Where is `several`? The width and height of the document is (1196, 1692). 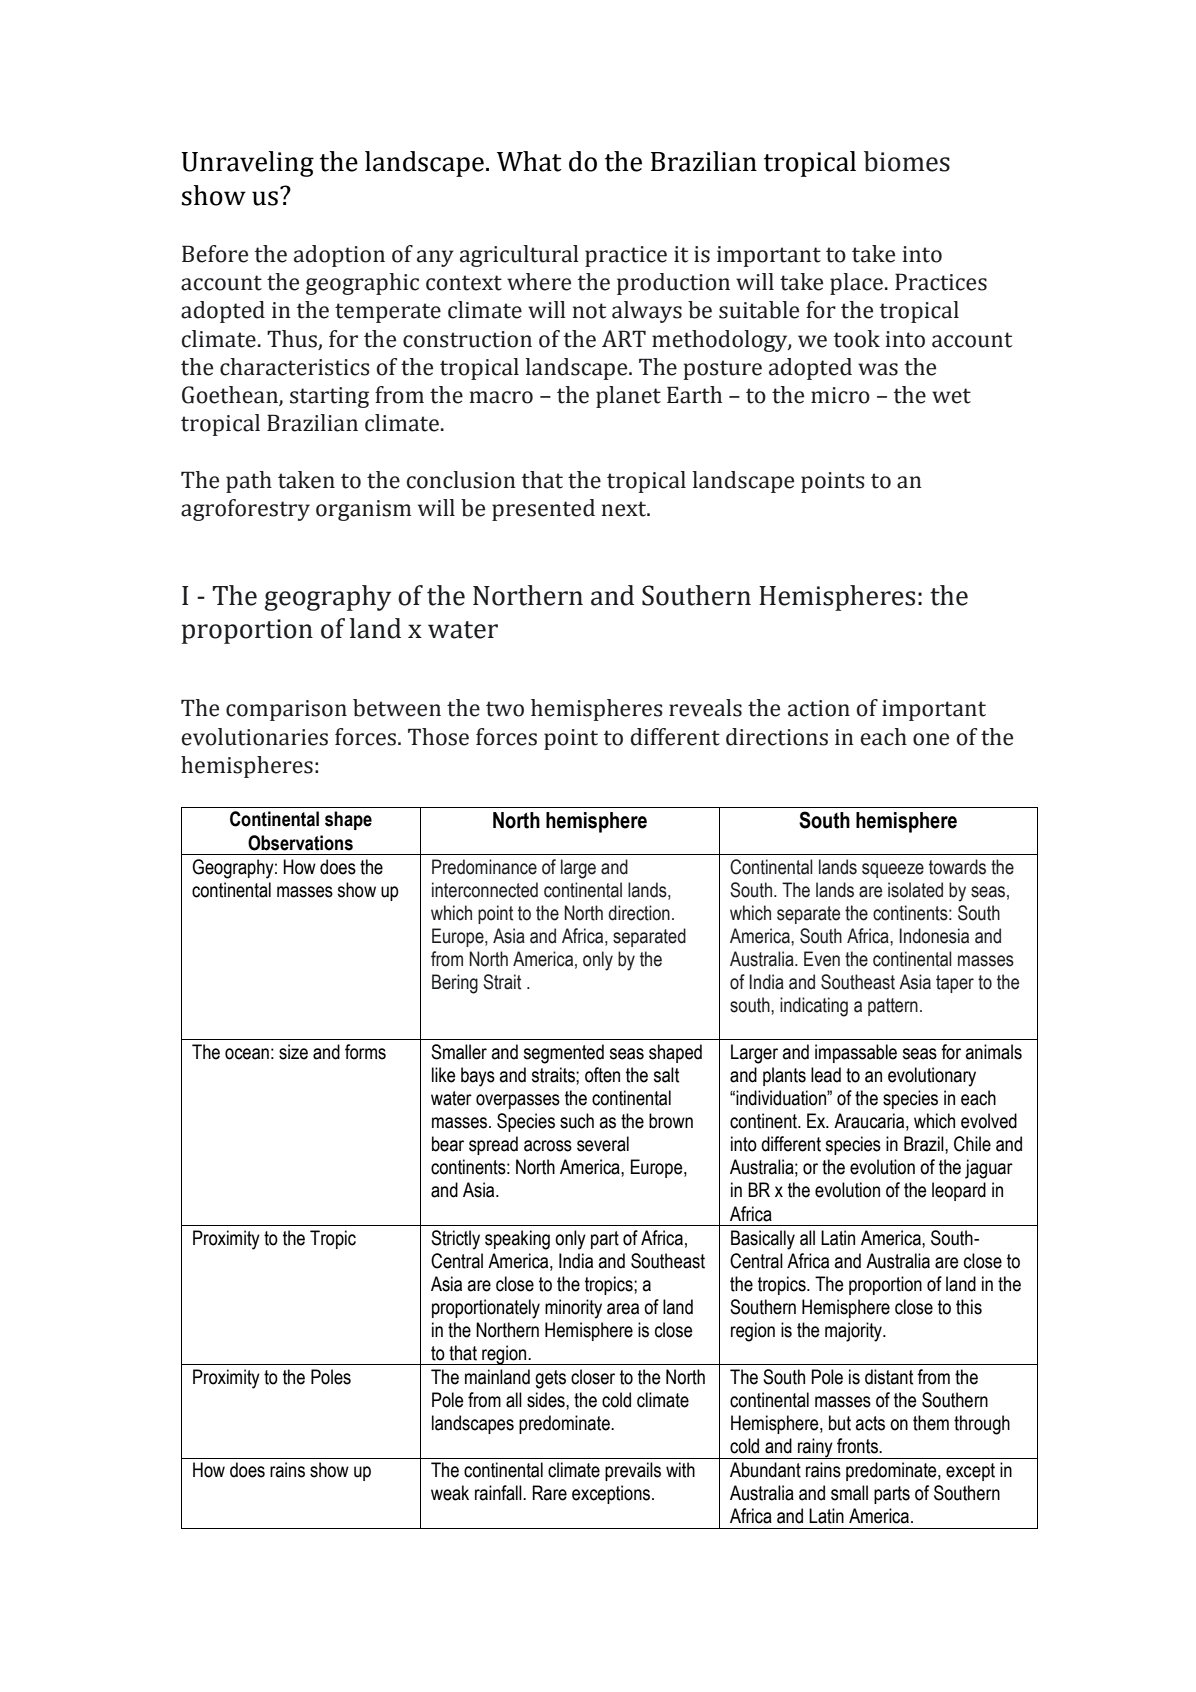 several is located at coordinates (603, 1144).
